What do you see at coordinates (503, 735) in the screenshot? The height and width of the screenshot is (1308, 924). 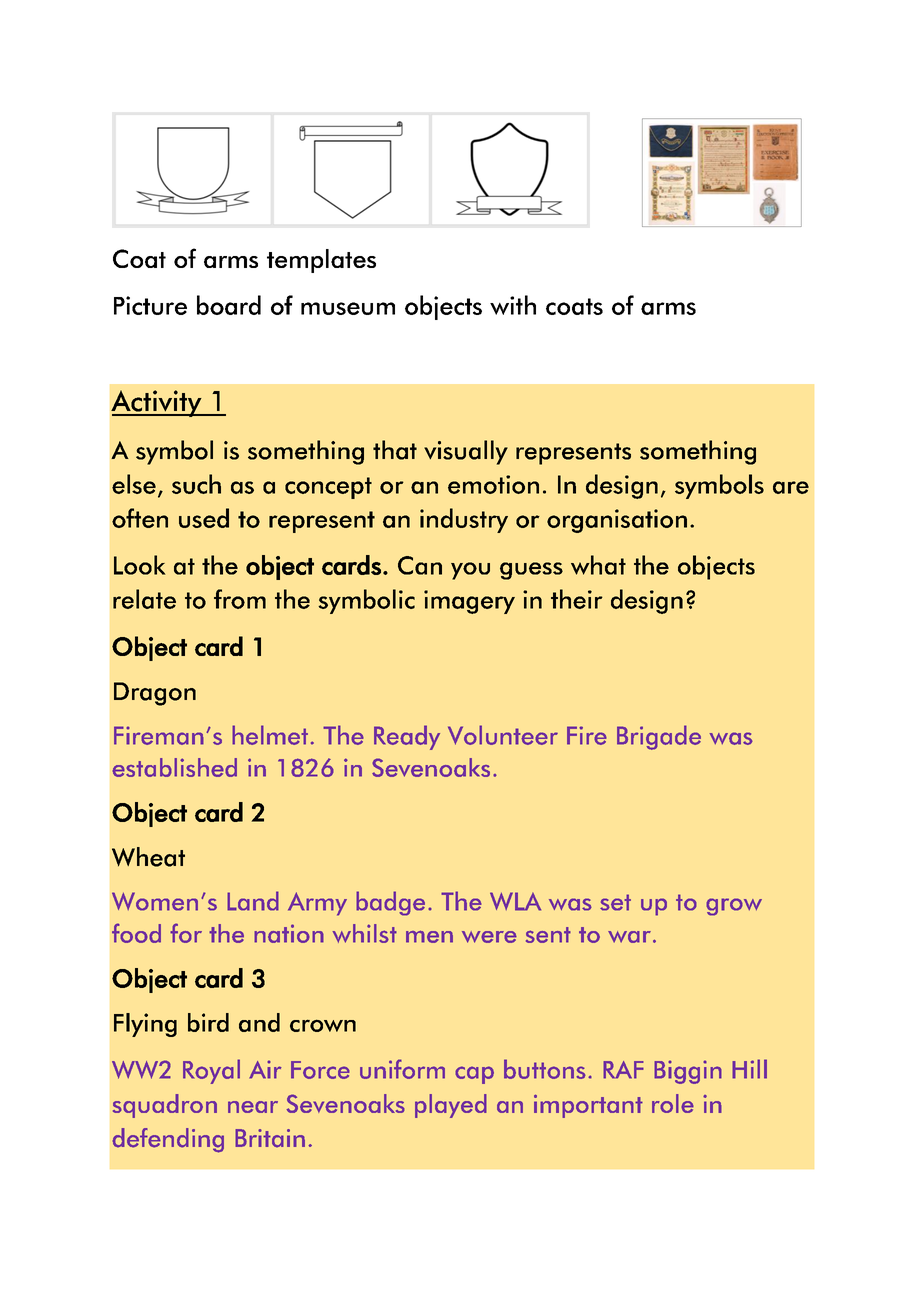 I see `Volunteer` at bounding box center [503, 735].
